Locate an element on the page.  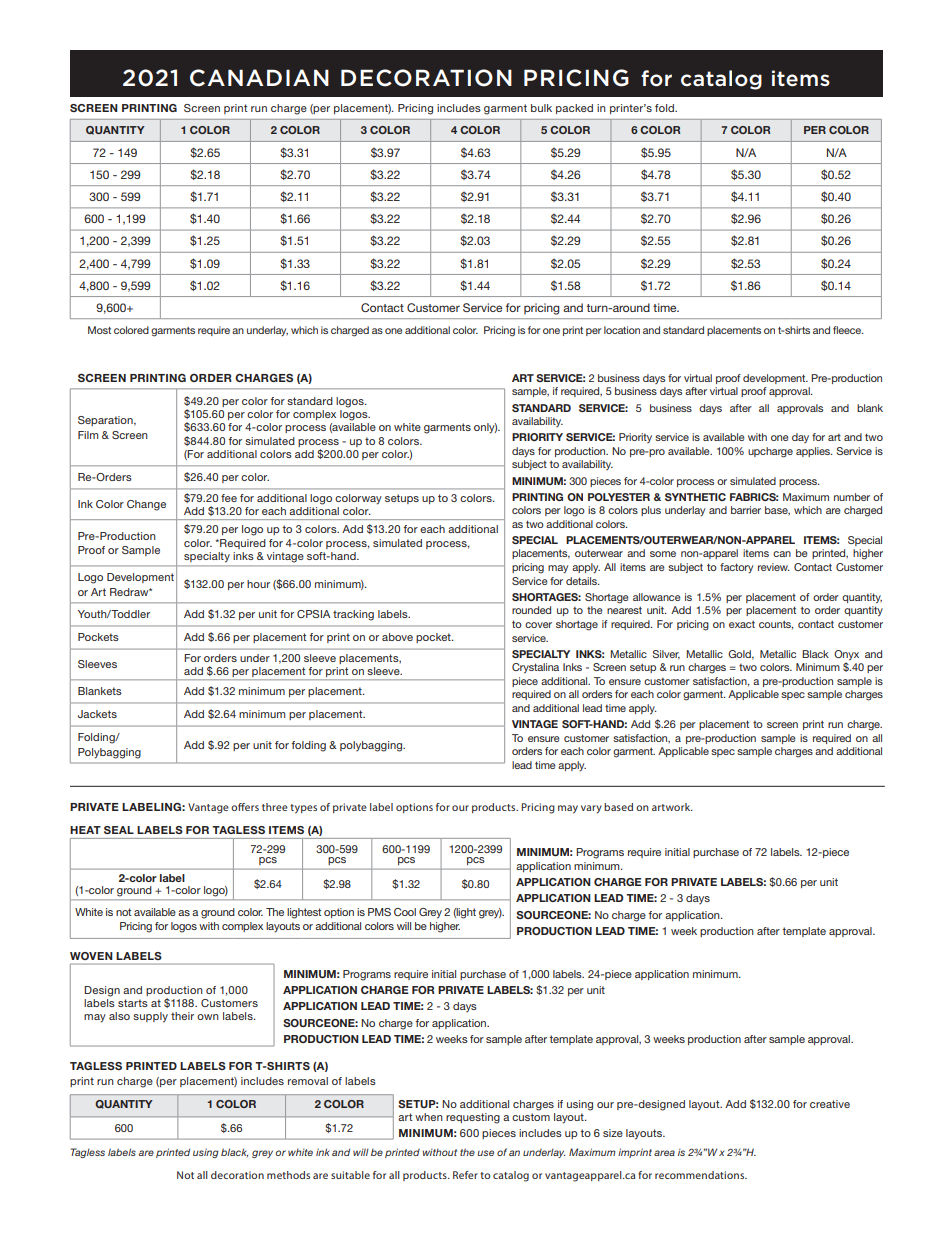
rounded is located at coordinates (531, 610).
